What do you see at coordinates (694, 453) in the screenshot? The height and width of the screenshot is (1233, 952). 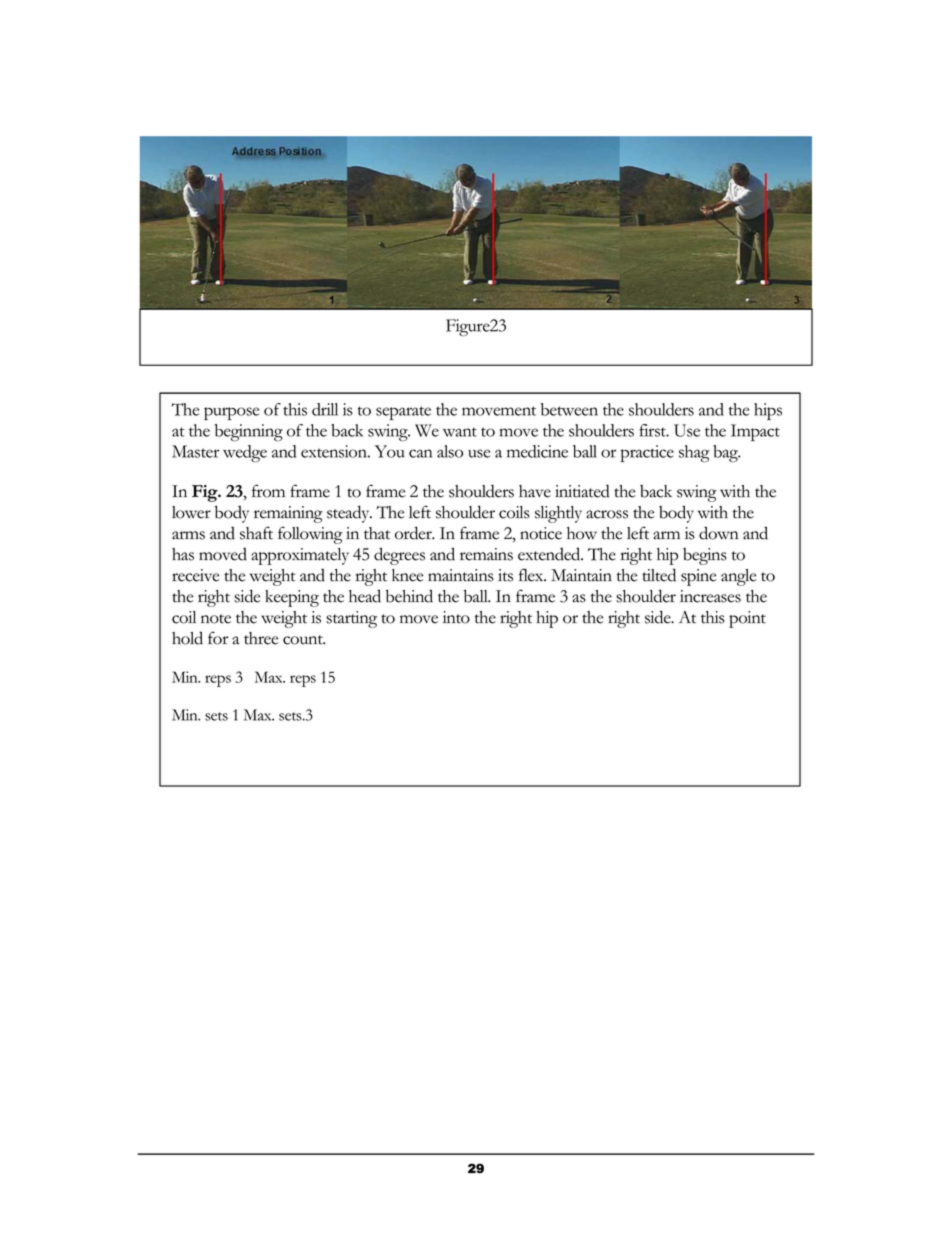 I see `shag` at bounding box center [694, 453].
